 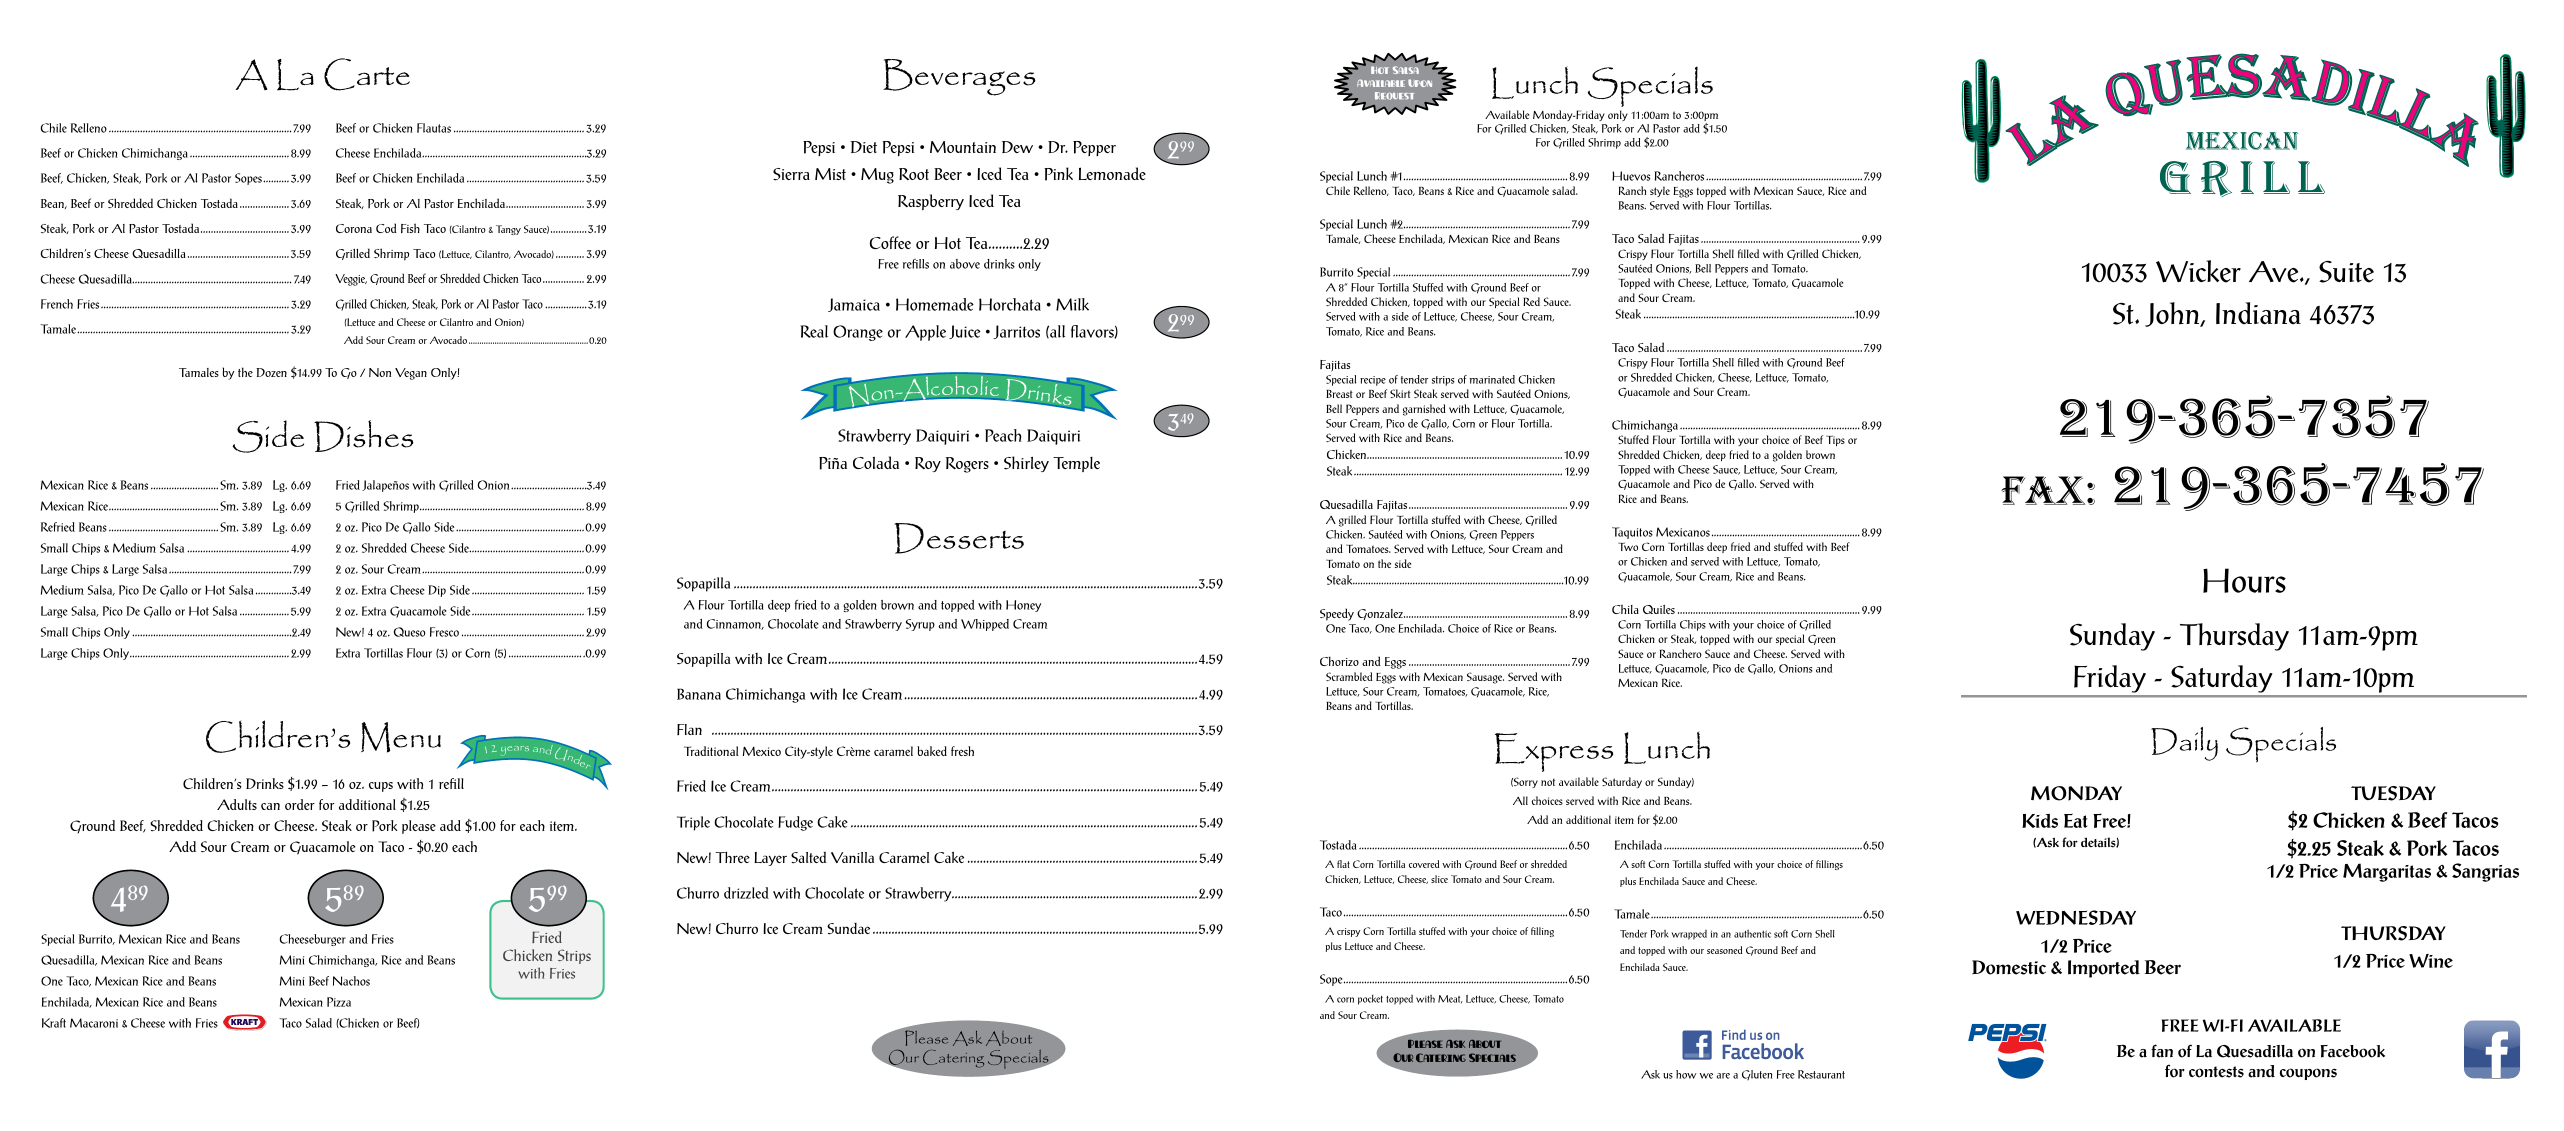 I want to click on Breast, so click(x=1339, y=394).
